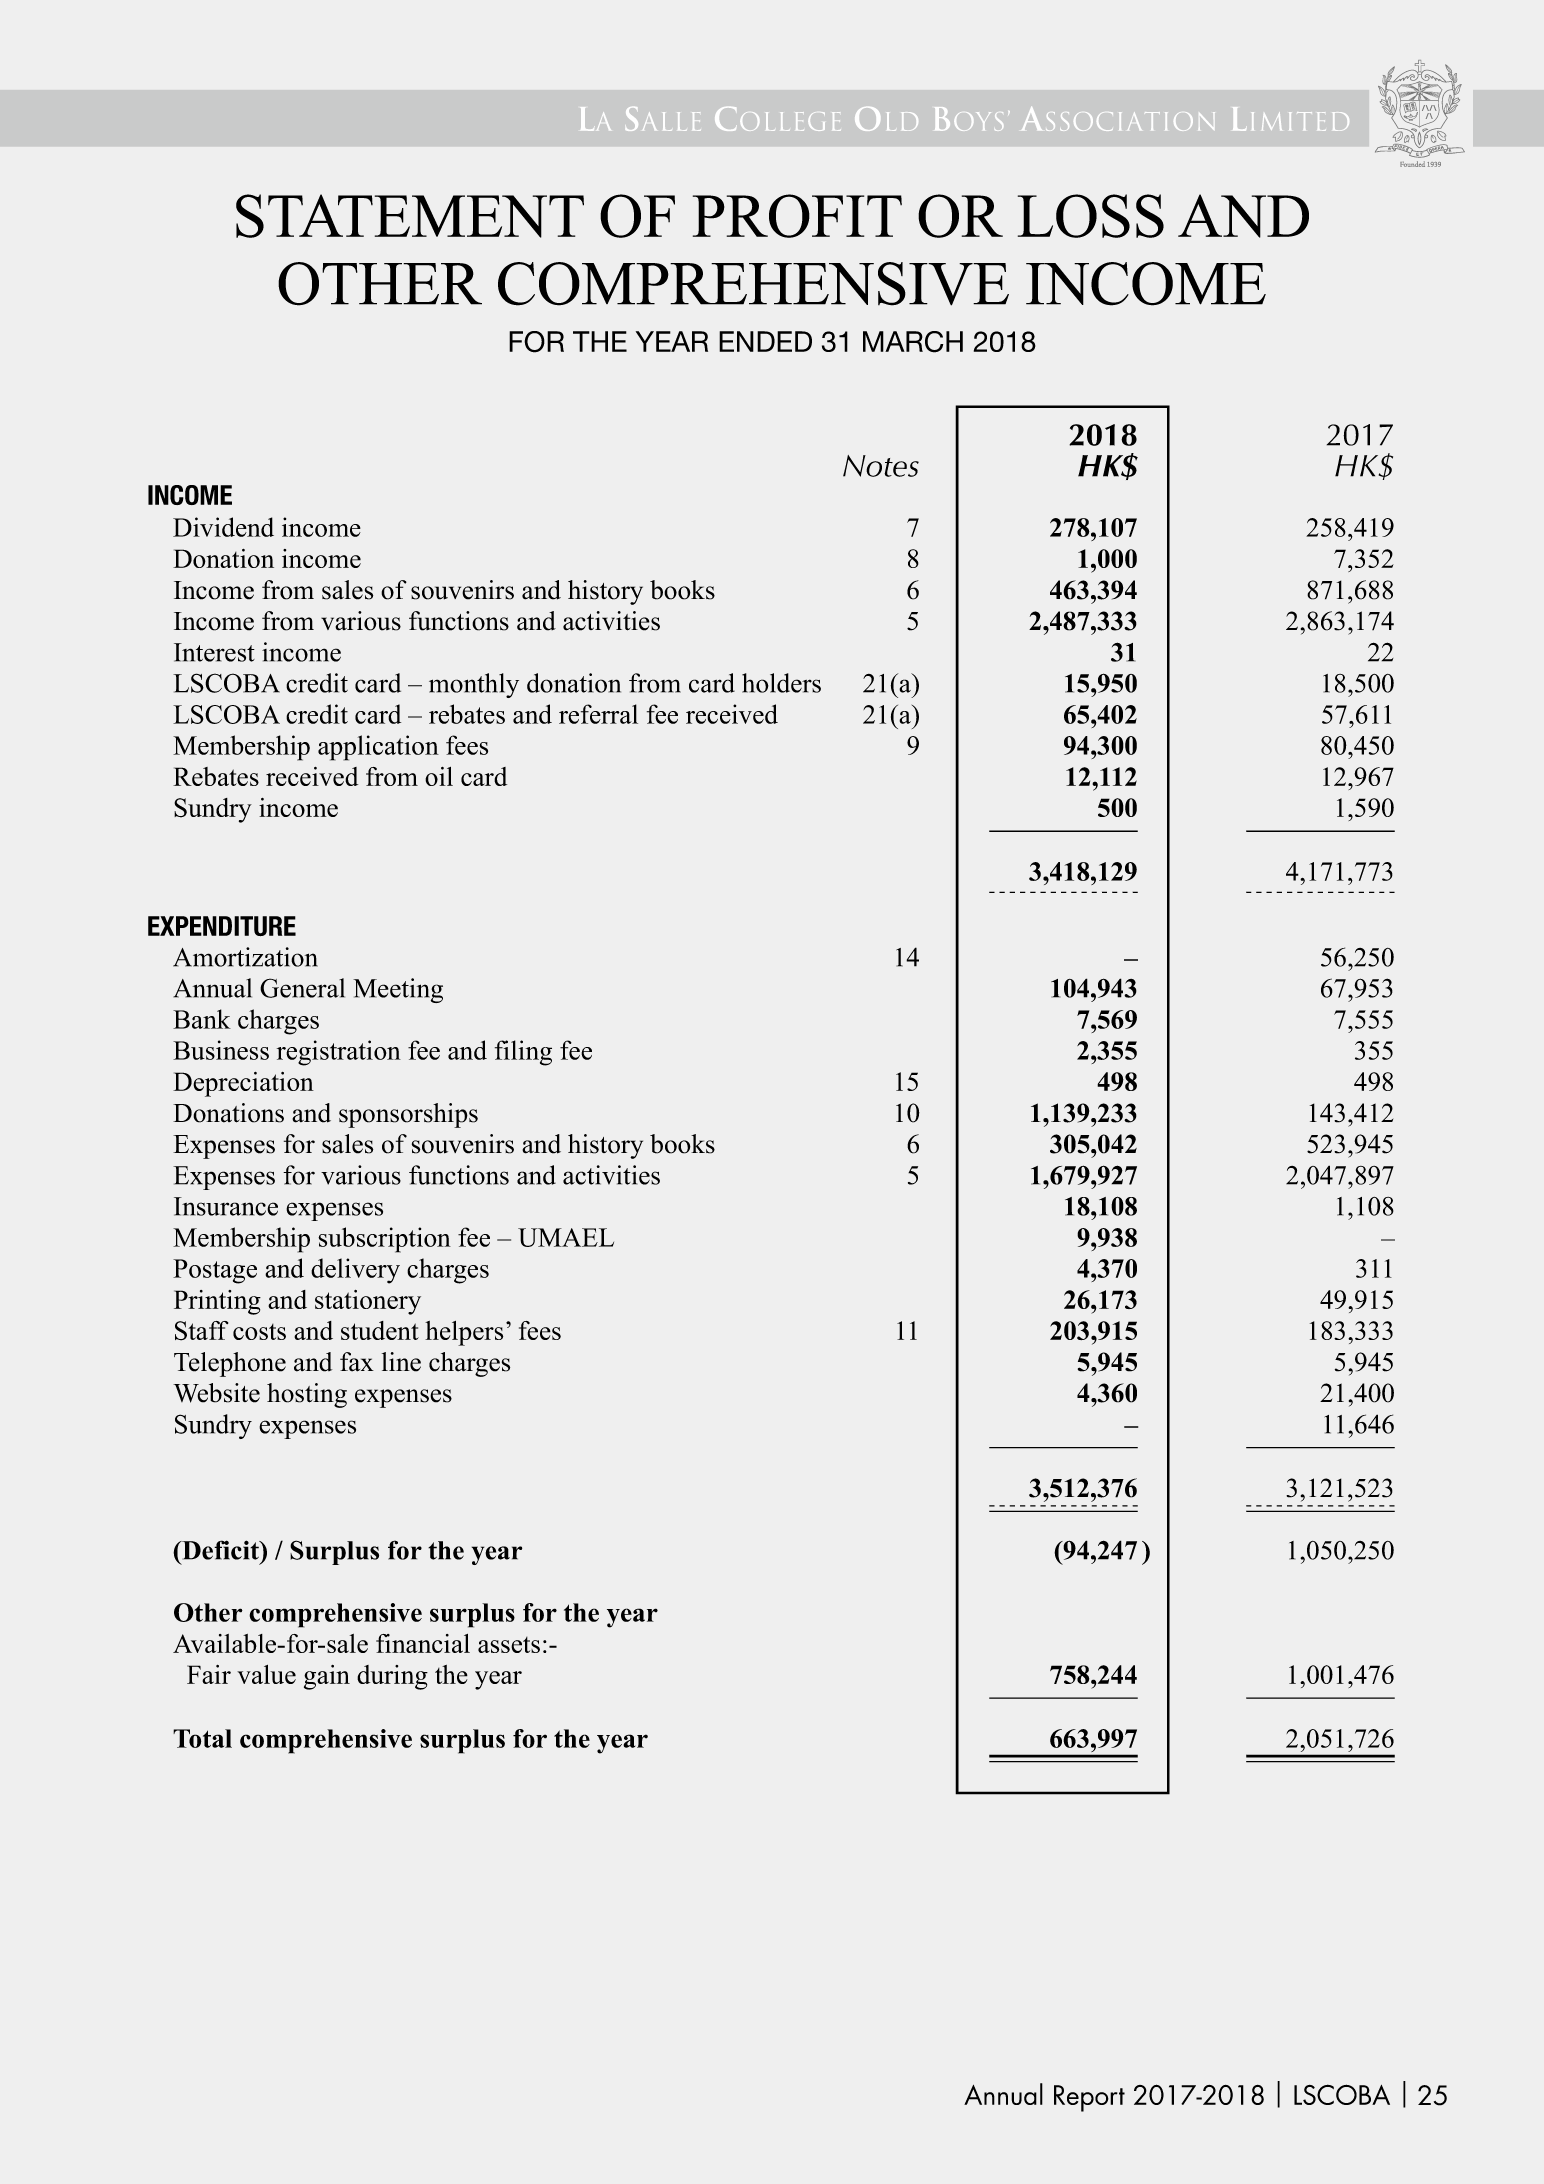 The image size is (1544, 2184). Describe the element at coordinates (765, 341) in the screenshot. I see `ENDED` at that location.
